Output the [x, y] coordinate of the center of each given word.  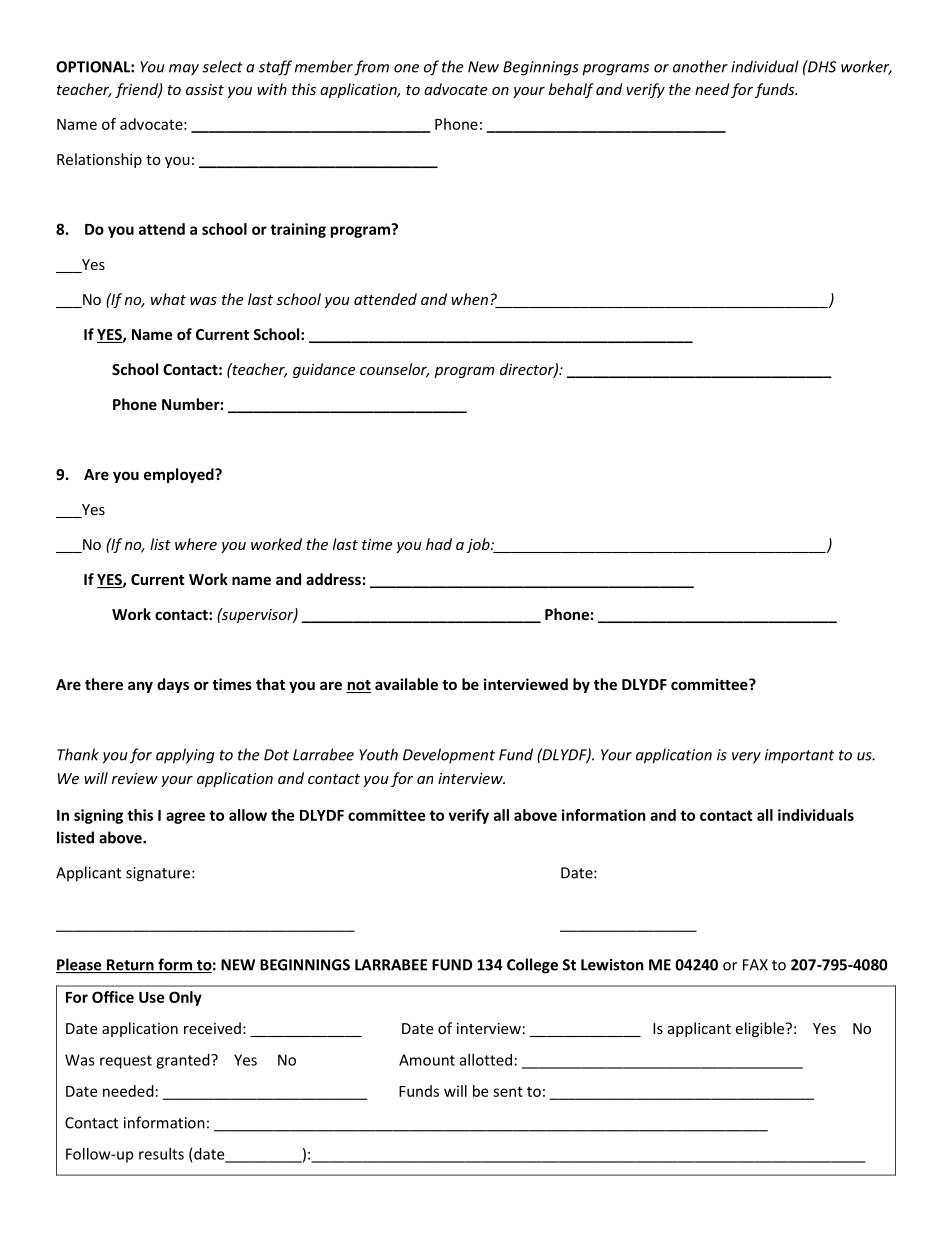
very [746, 758]
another [700, 66]
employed [180, 475]
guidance [324, 370]
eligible [759, 1029]
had [439, 544]
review [135, 778]
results [161, 1154]
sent [508, 1091]
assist [205, 89]
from [371, 68]
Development [449, 756]
